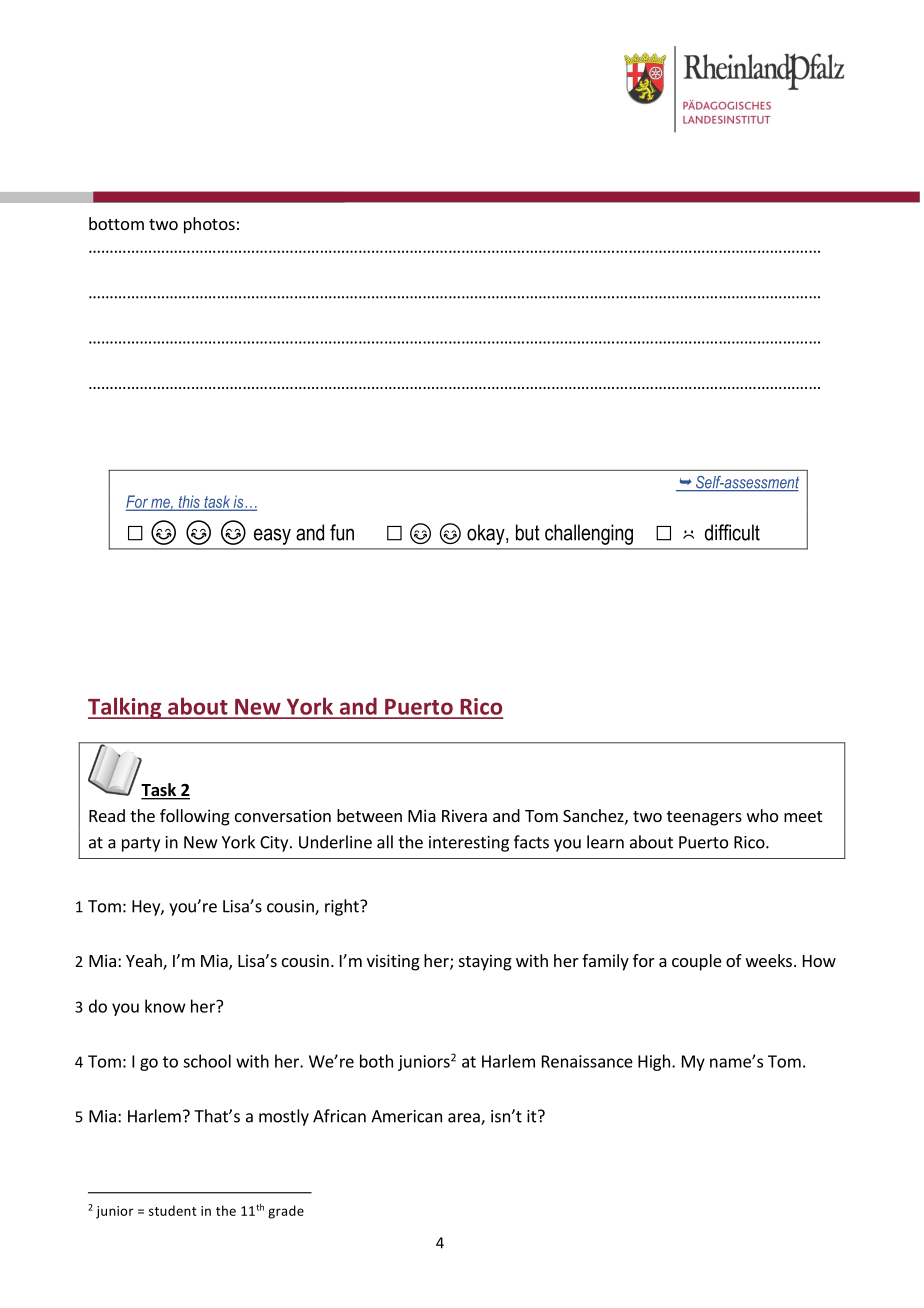 The width and height of the screenshot is (924, 1308). What do you see at coordinates (209, 225) in the screenshot?
I see `photos` at bounding box center [209, 225].
